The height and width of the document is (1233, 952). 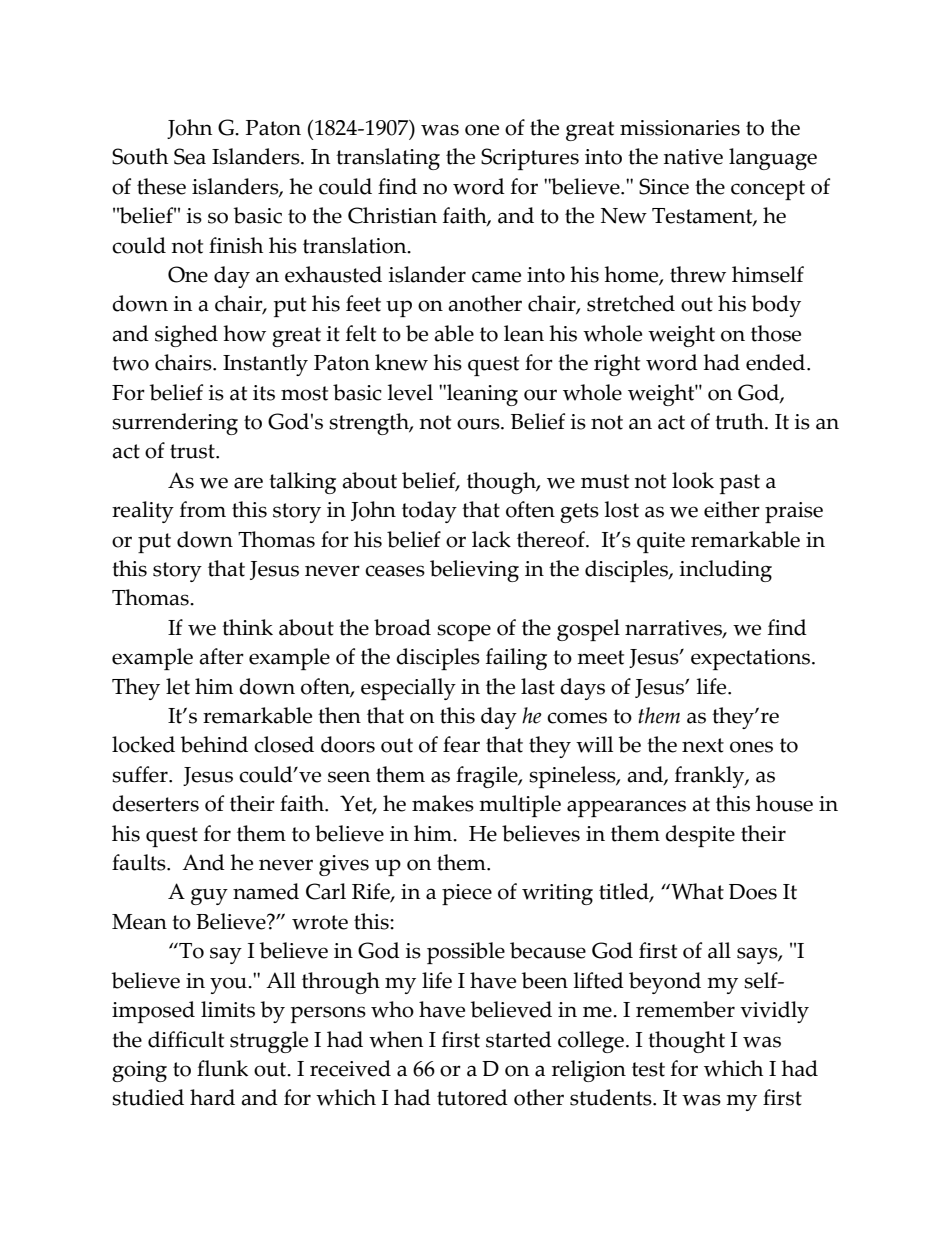 What do you see at coordinates (214, 744) in the document?
I see `behind` at bounding box center [214, 744].
